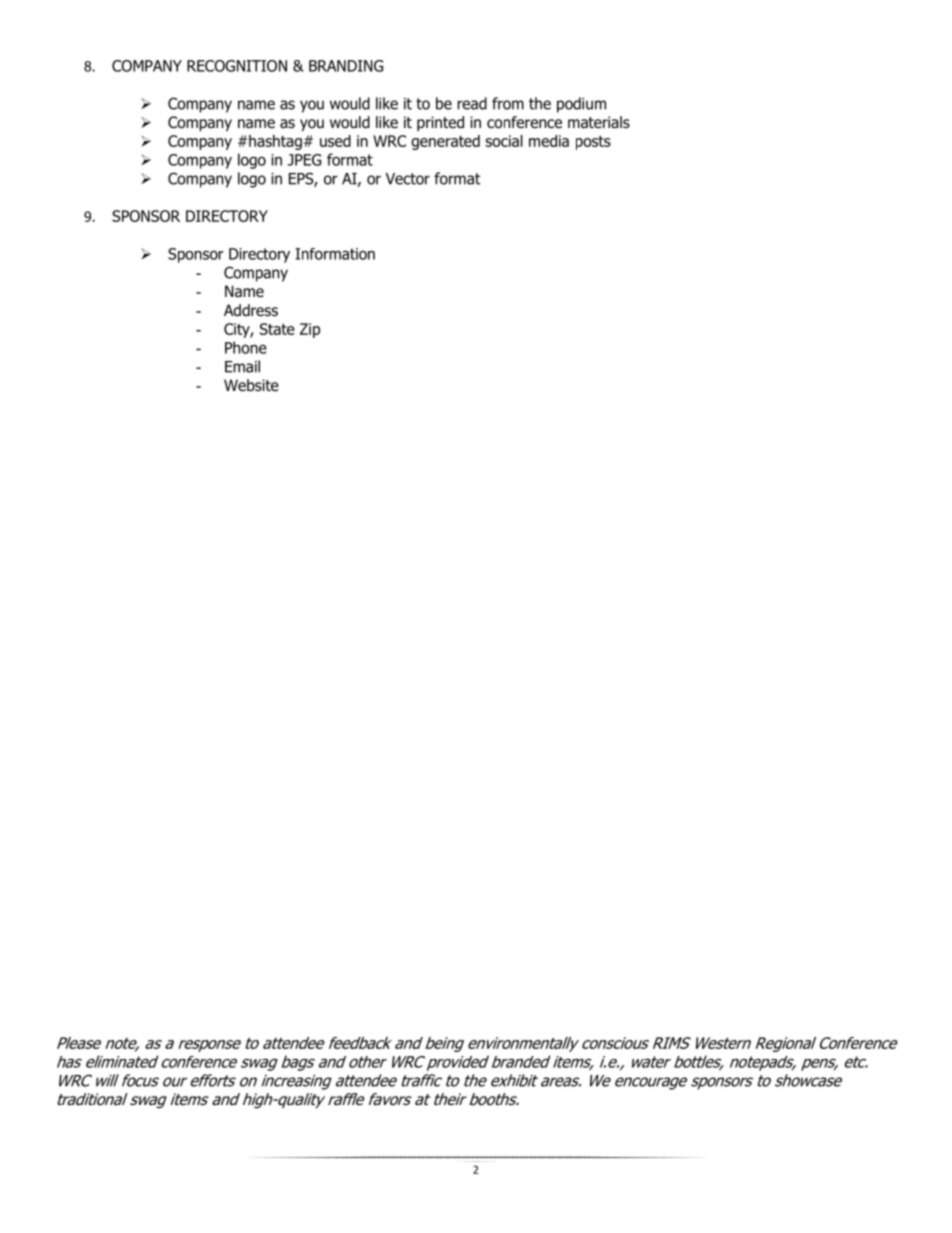  I want to click on JPEG, so click(304, 160).
